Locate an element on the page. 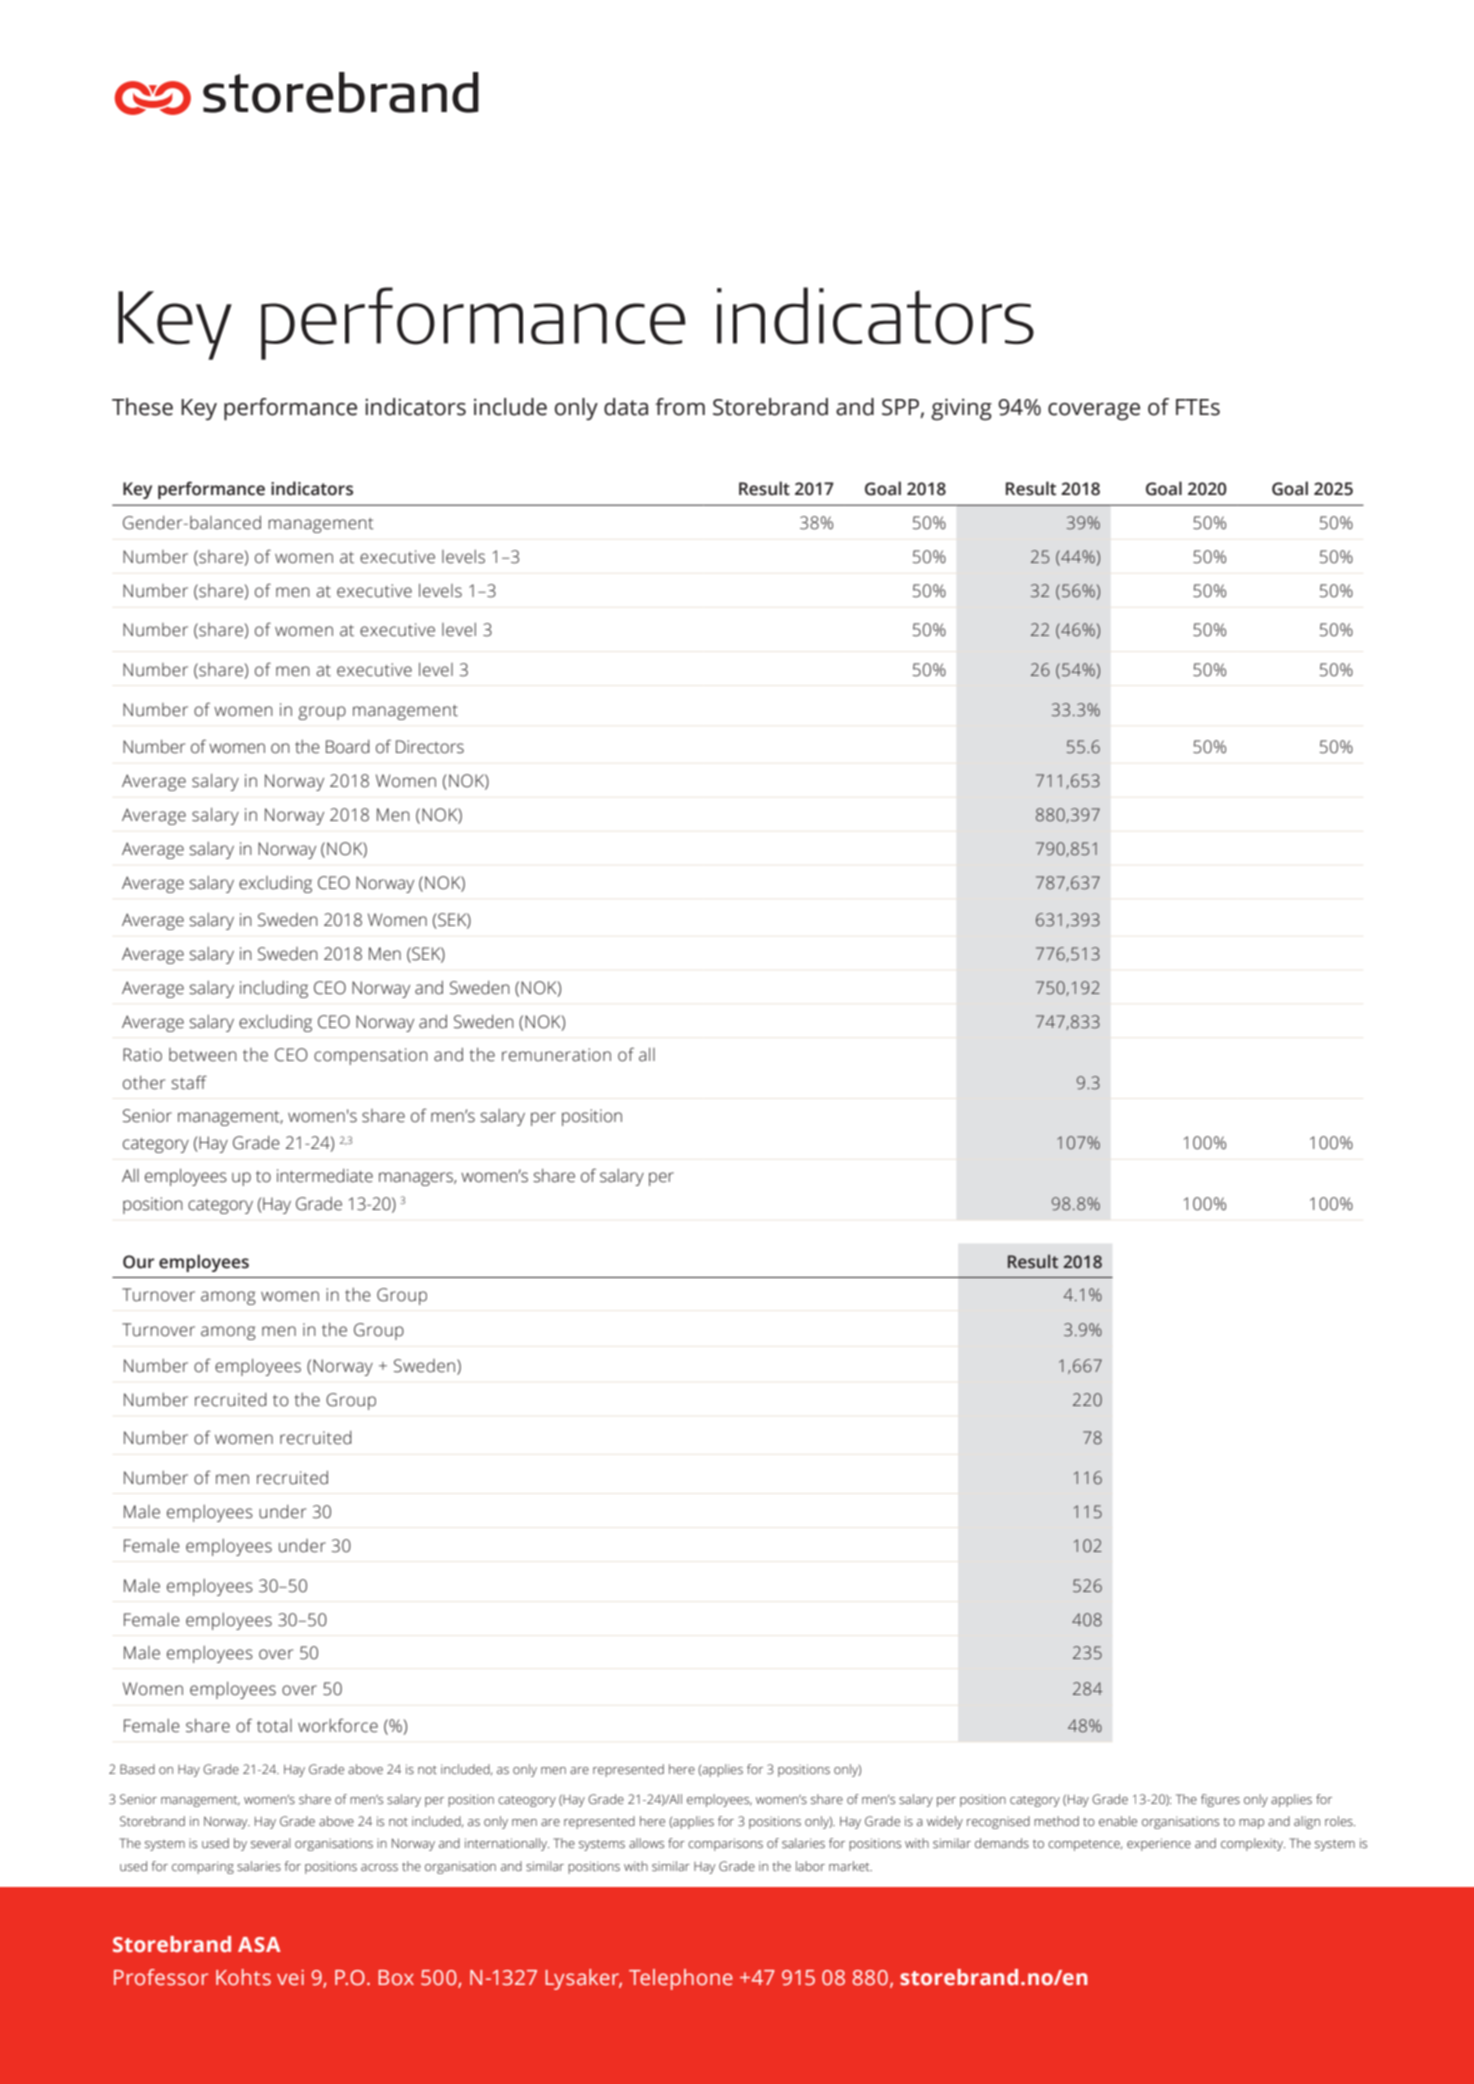 This document has width=1474, height=2084. compensation is located at coordinates (371, 1056).
